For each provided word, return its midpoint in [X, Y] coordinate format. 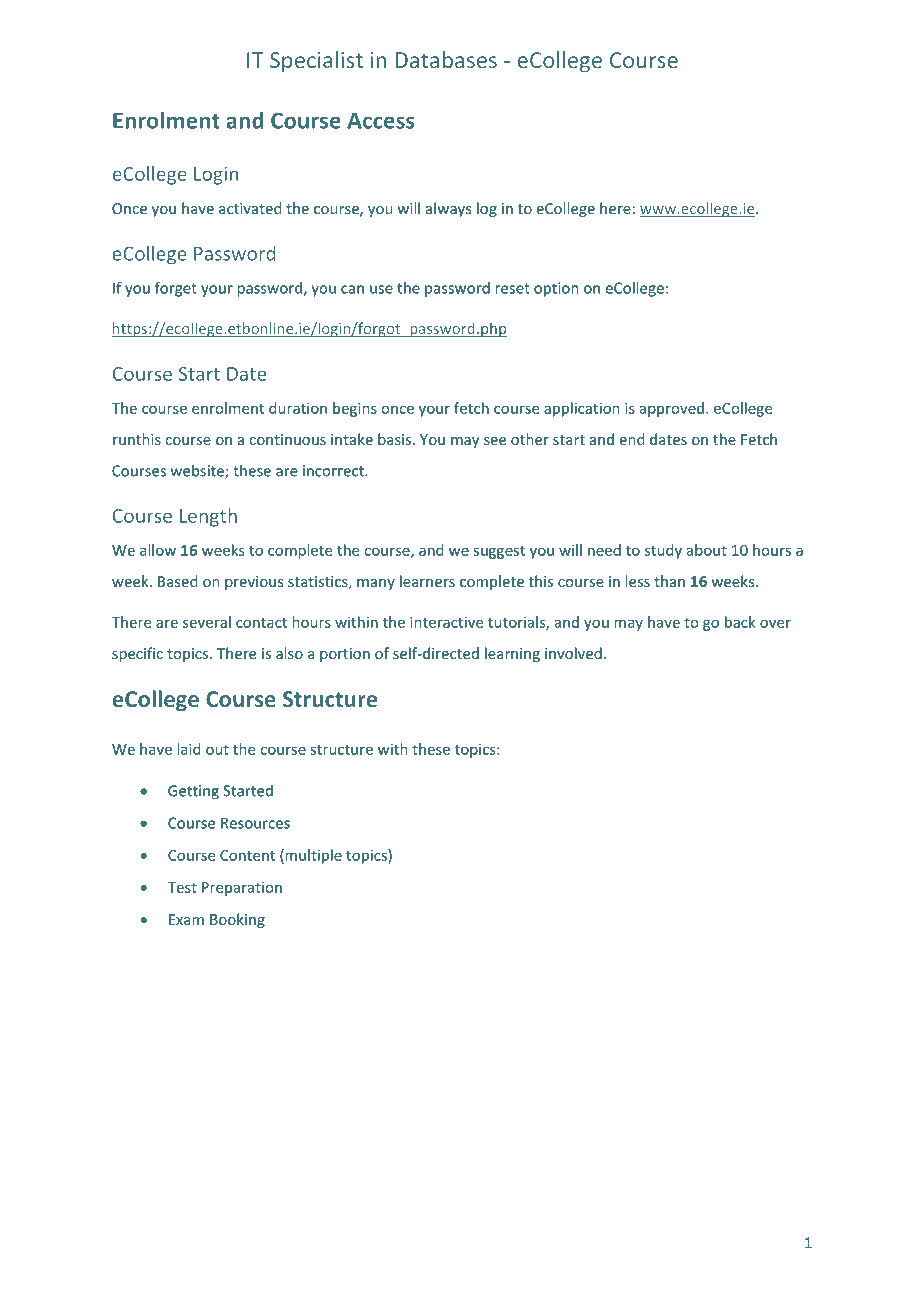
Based [177, 581]
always [448, 209]
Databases [446, 59]
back [740, 622]
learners [427, 581]
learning [512, 654]
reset [512, 288]
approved [672, 409]
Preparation [242, 889]
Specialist [316, 62]
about [707, 550]
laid [188, 749]
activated [250, 208]
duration [298, 408]
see [495, 441]
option [556, 289]
